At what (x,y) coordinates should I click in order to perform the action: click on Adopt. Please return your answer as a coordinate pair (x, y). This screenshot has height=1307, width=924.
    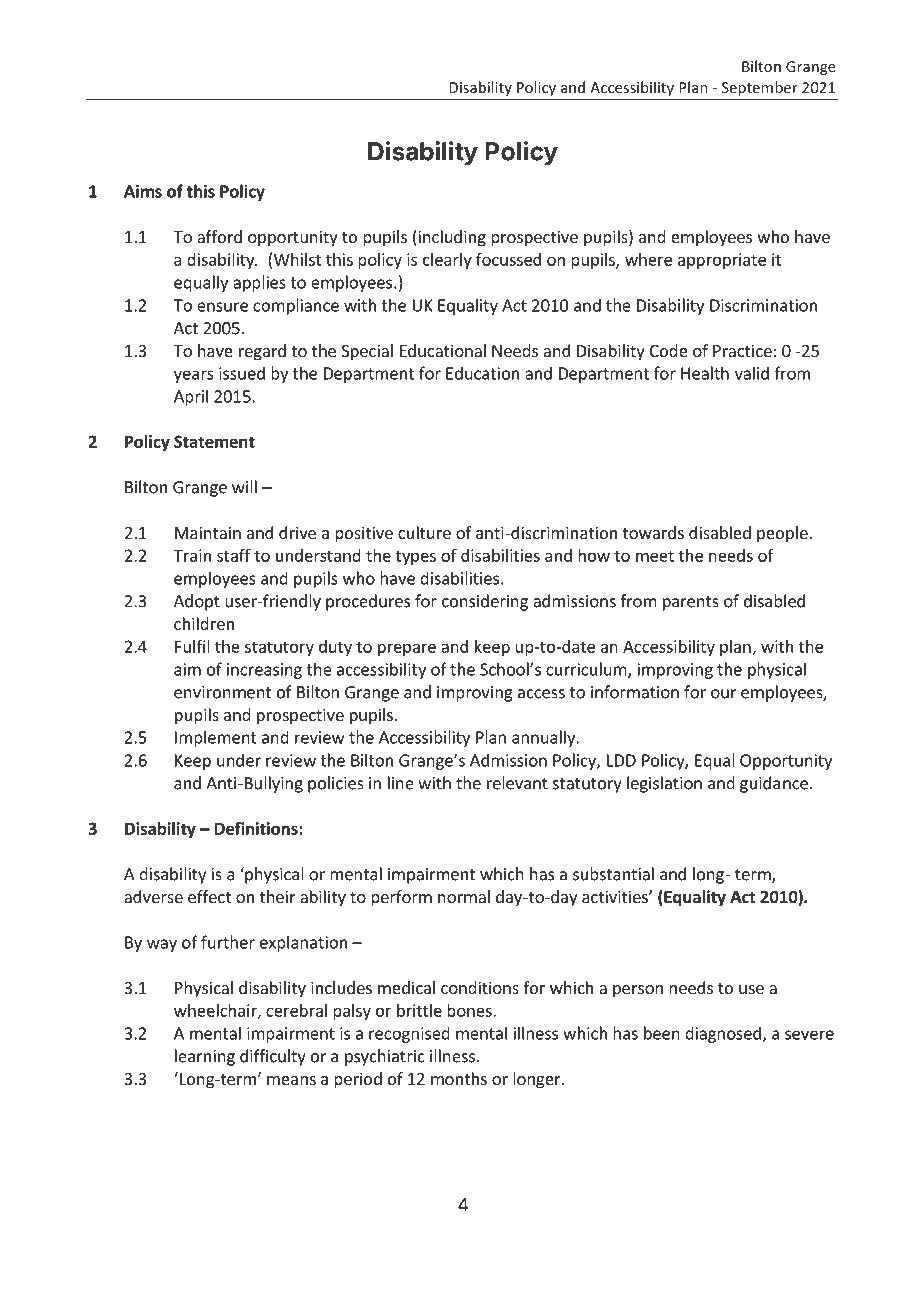
    Looking at the image, I should click on (197, 602).
